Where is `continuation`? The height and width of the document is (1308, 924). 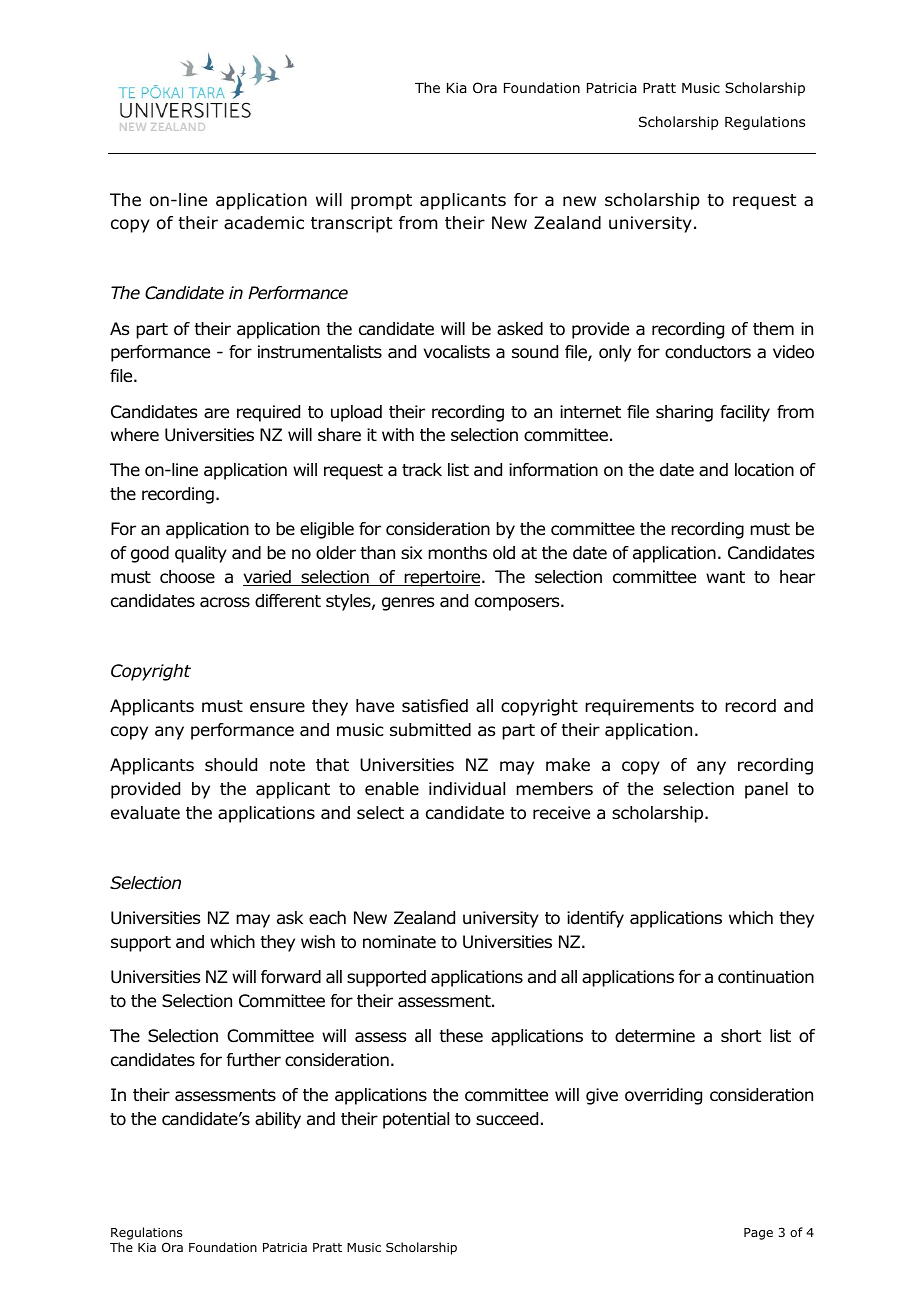 continuation is located at coordinates (766, 977).
